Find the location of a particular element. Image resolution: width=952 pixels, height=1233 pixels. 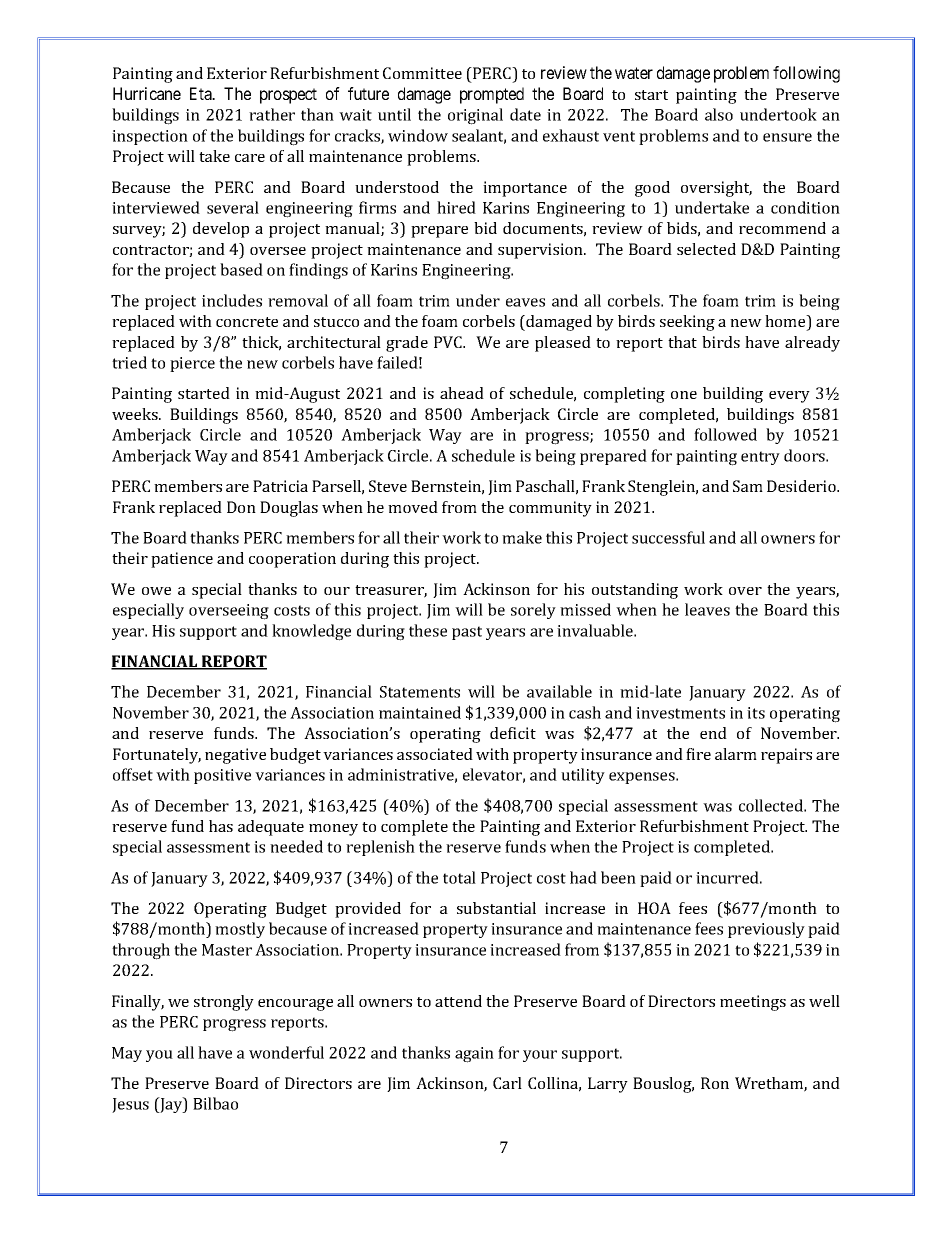

alarm is located at coordinates (736, 754).
